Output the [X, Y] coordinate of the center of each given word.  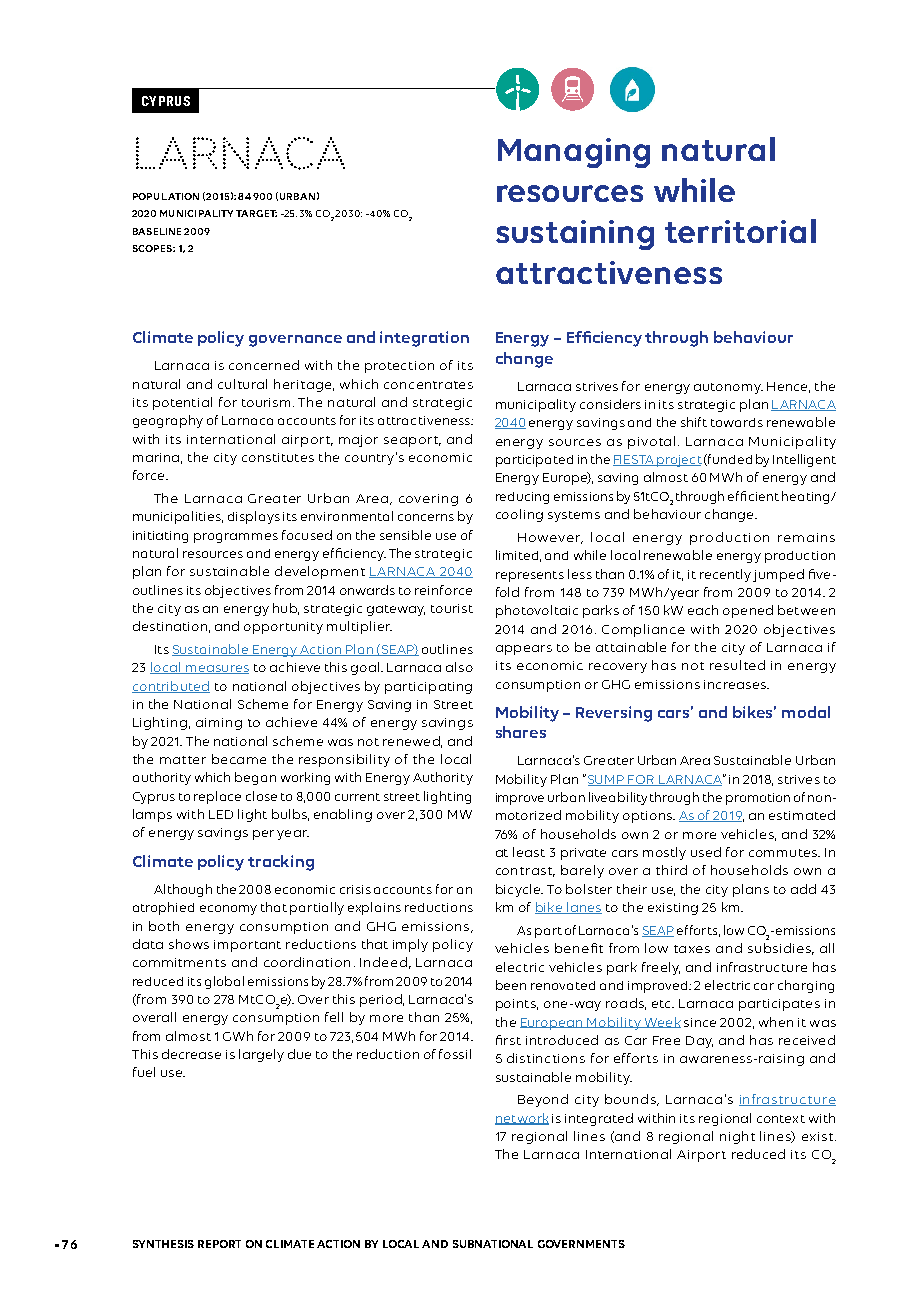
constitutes [278, 457]
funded [729, 460]
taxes [692, 949]
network [522, 1119]
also [459, 667]
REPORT [219, 1244]
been [511, 985]
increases [736, 684]
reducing [522, 498]
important [247, 946]
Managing [574, 153]
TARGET [256, 213]
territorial [740, 231]
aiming [219, 724]
